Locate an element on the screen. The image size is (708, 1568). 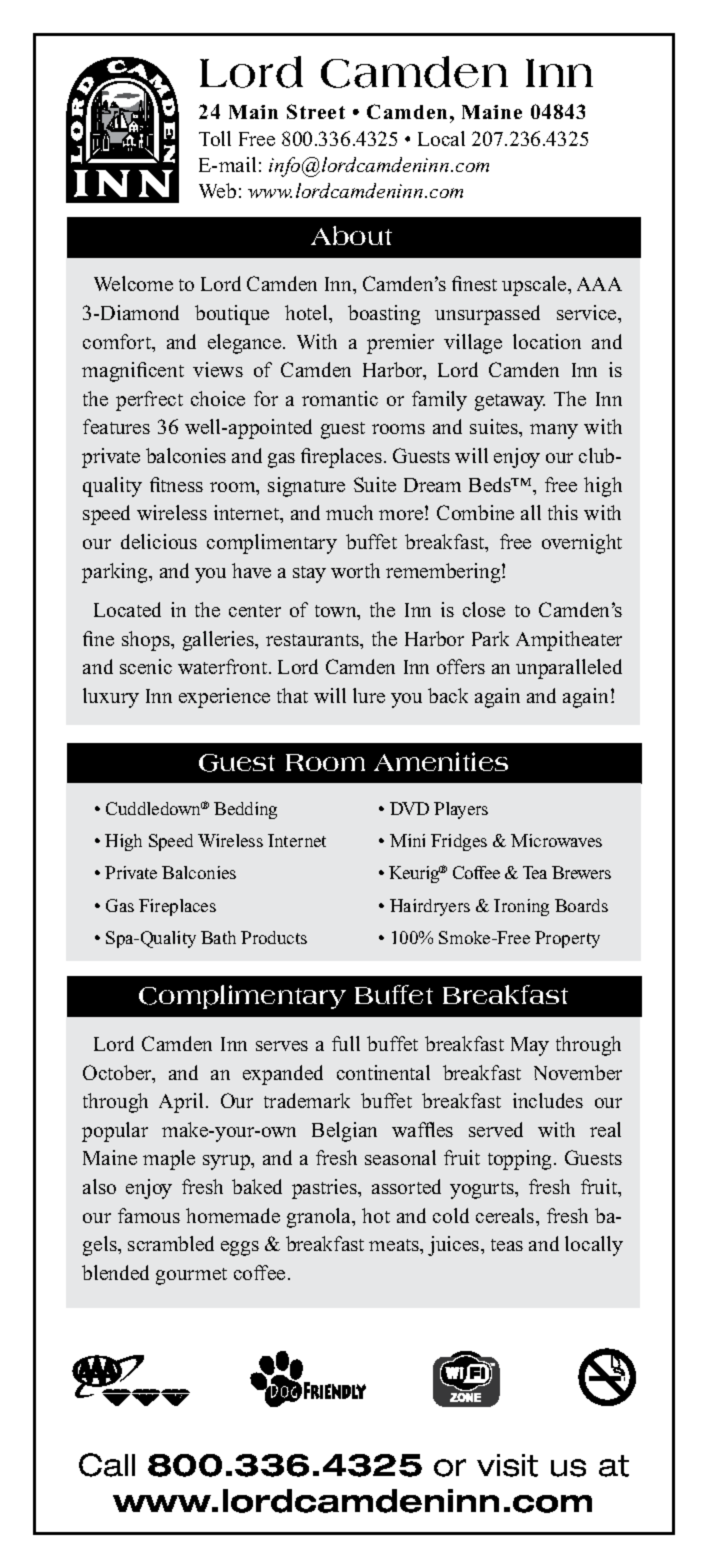
April is located at coordinates (181, 1103).
